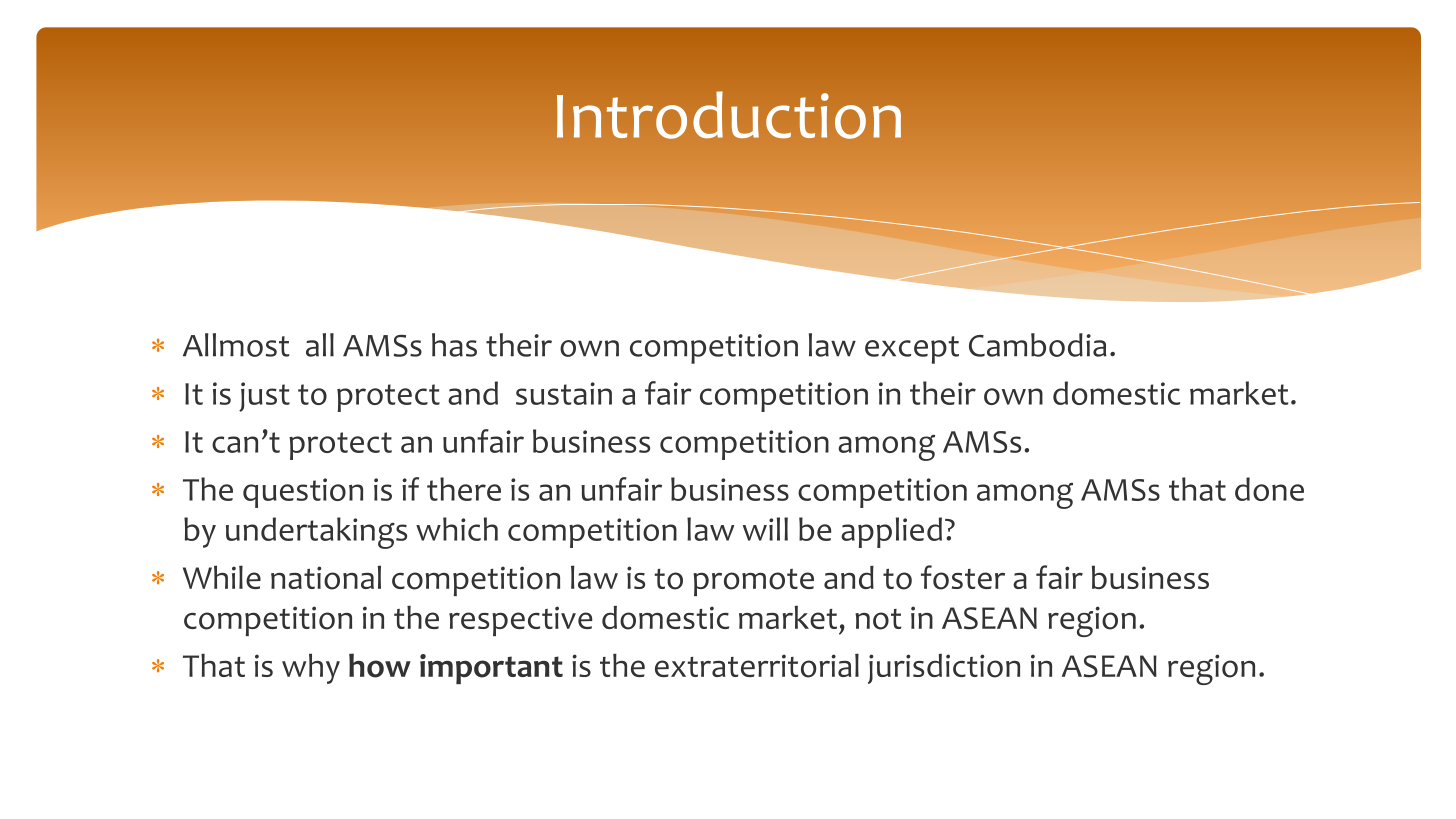 The image size is (1456, 819). Describe the element at coordinates (1038, 345) in the screenshot. I see `Cambodia` at that location.
